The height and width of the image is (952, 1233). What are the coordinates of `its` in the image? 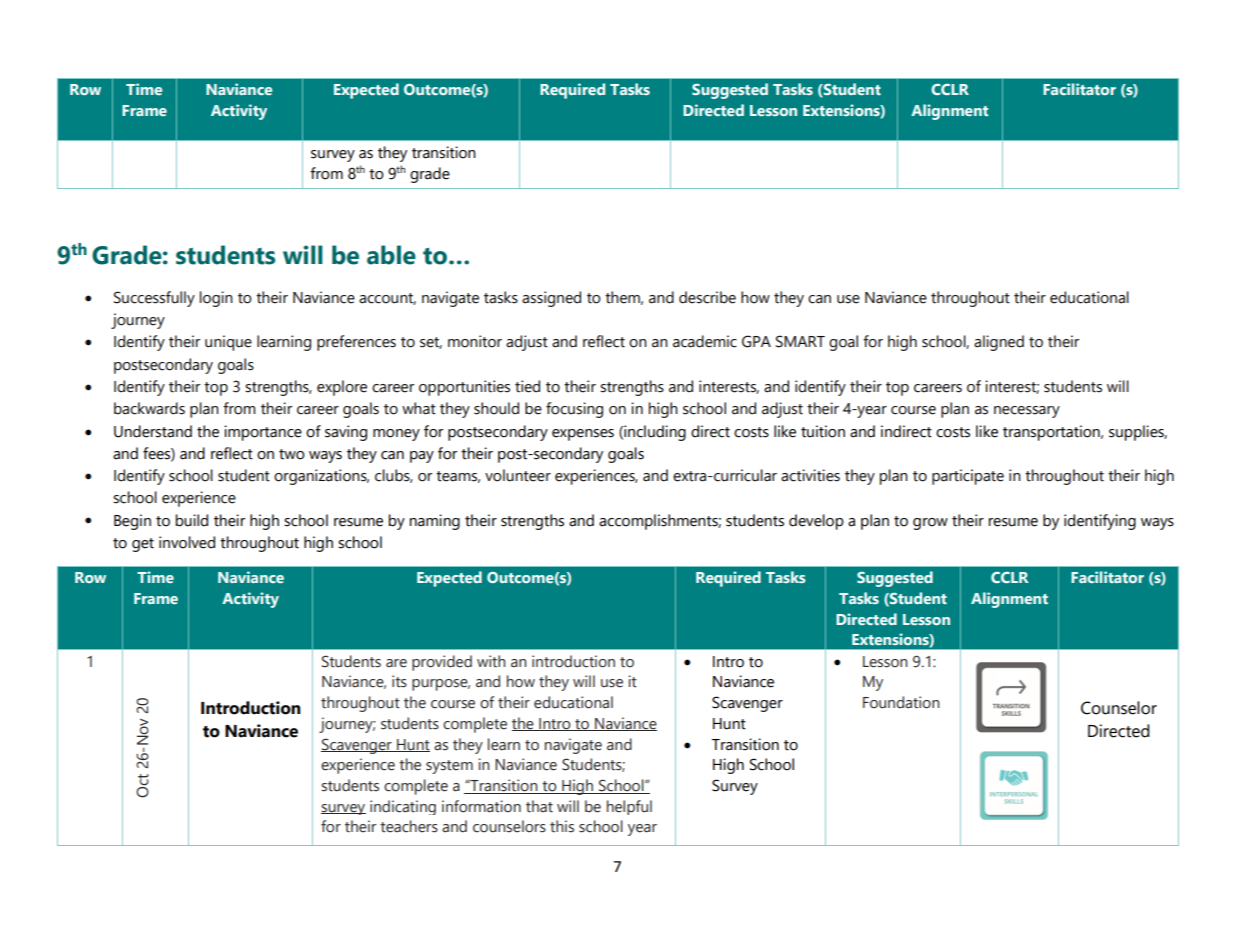 It's located at (399, 681).
